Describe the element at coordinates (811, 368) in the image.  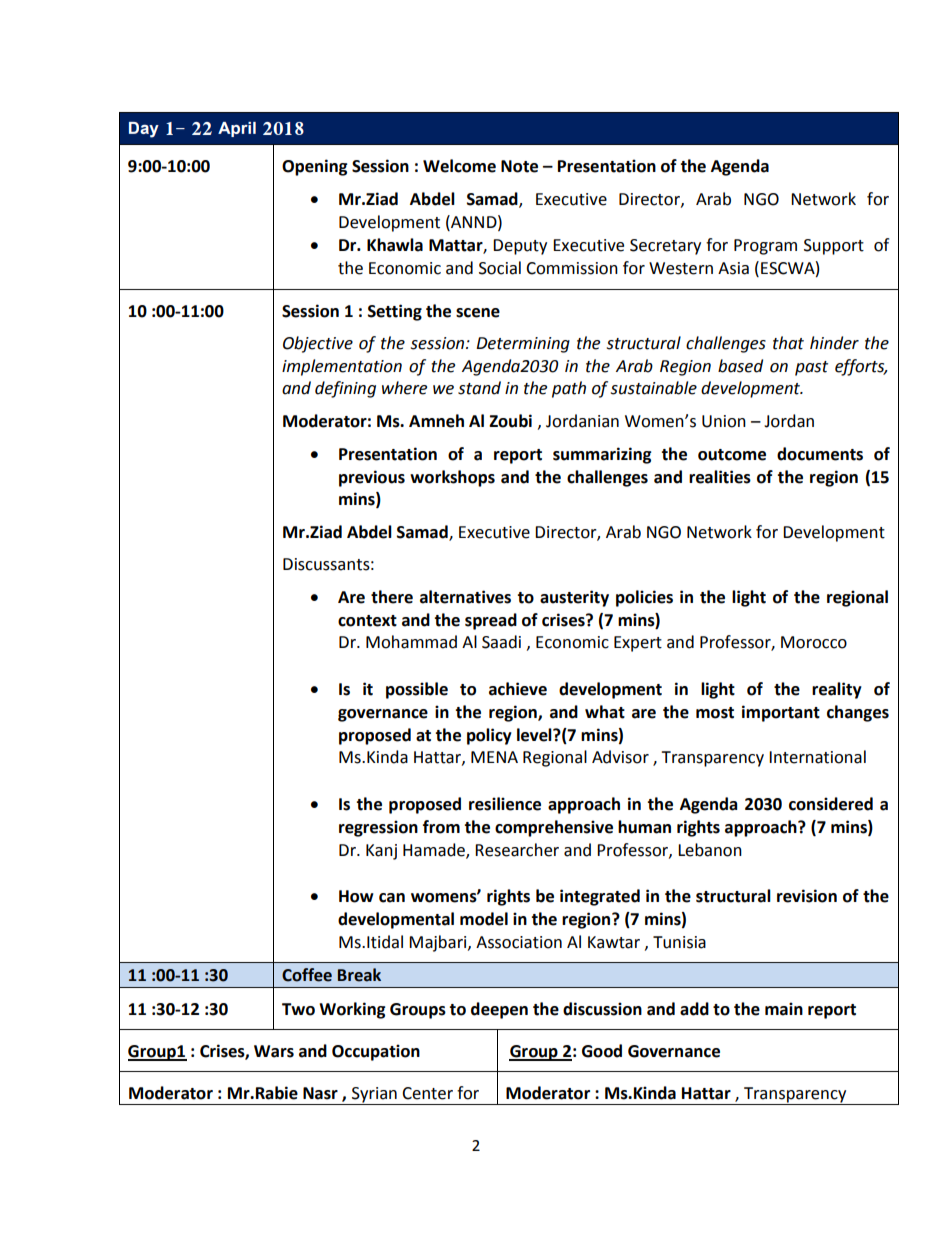
I see `past` at that location.
